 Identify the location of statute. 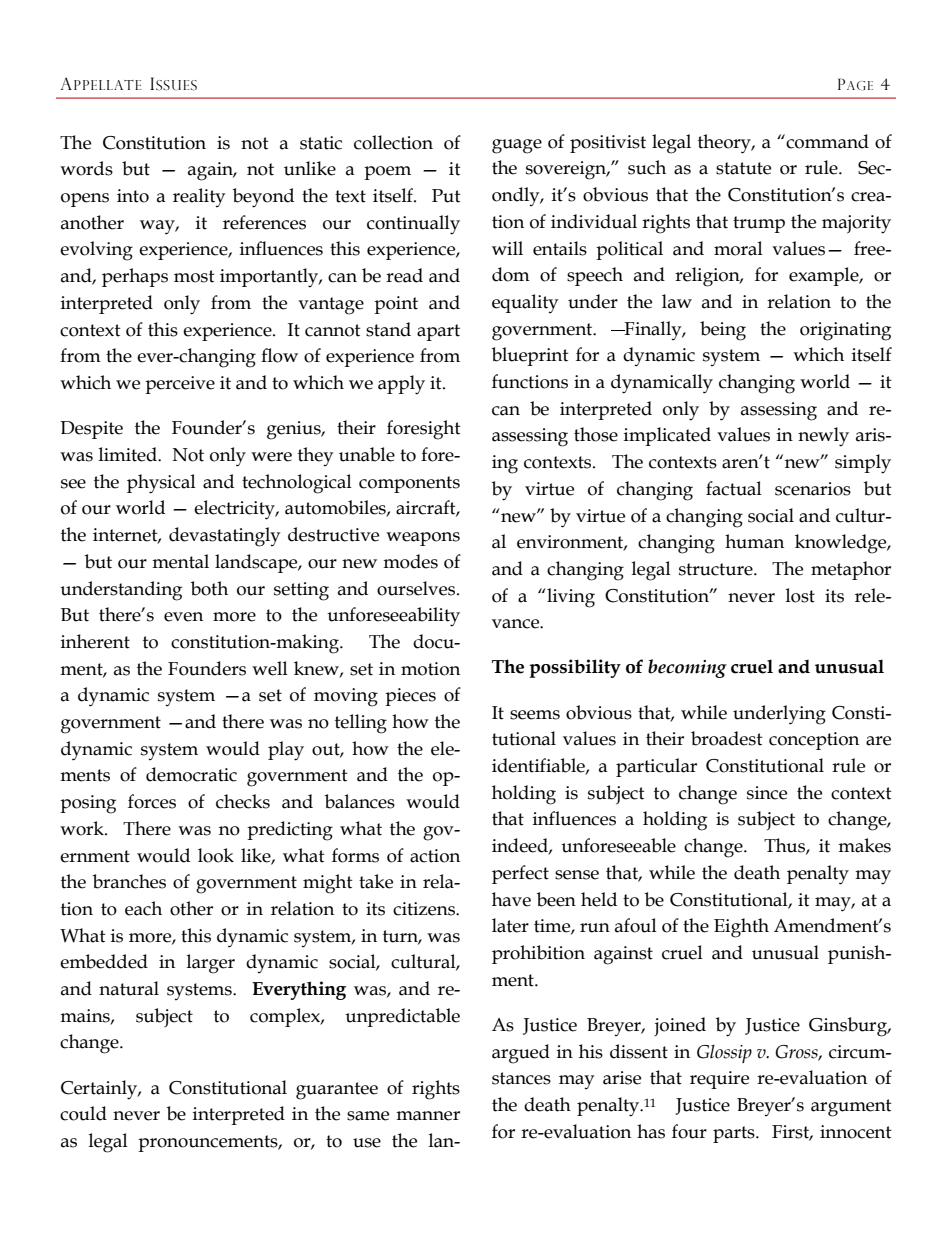
(743, 168).
